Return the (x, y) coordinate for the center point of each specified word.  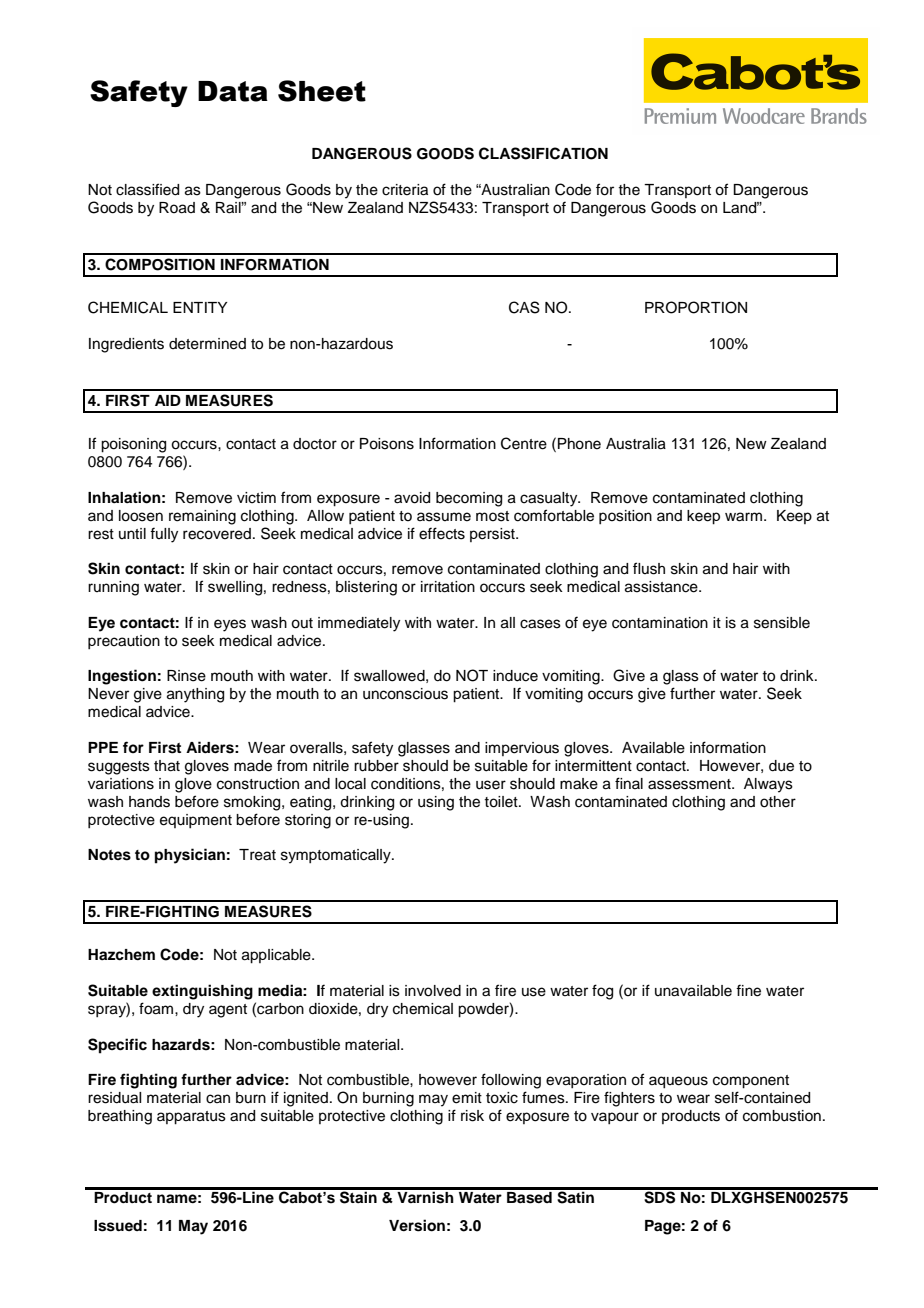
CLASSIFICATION (543, 153)
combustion (782, 1116)
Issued (118, 1226)
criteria (405, 190)
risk (472, 1116)
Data (233, 91)
